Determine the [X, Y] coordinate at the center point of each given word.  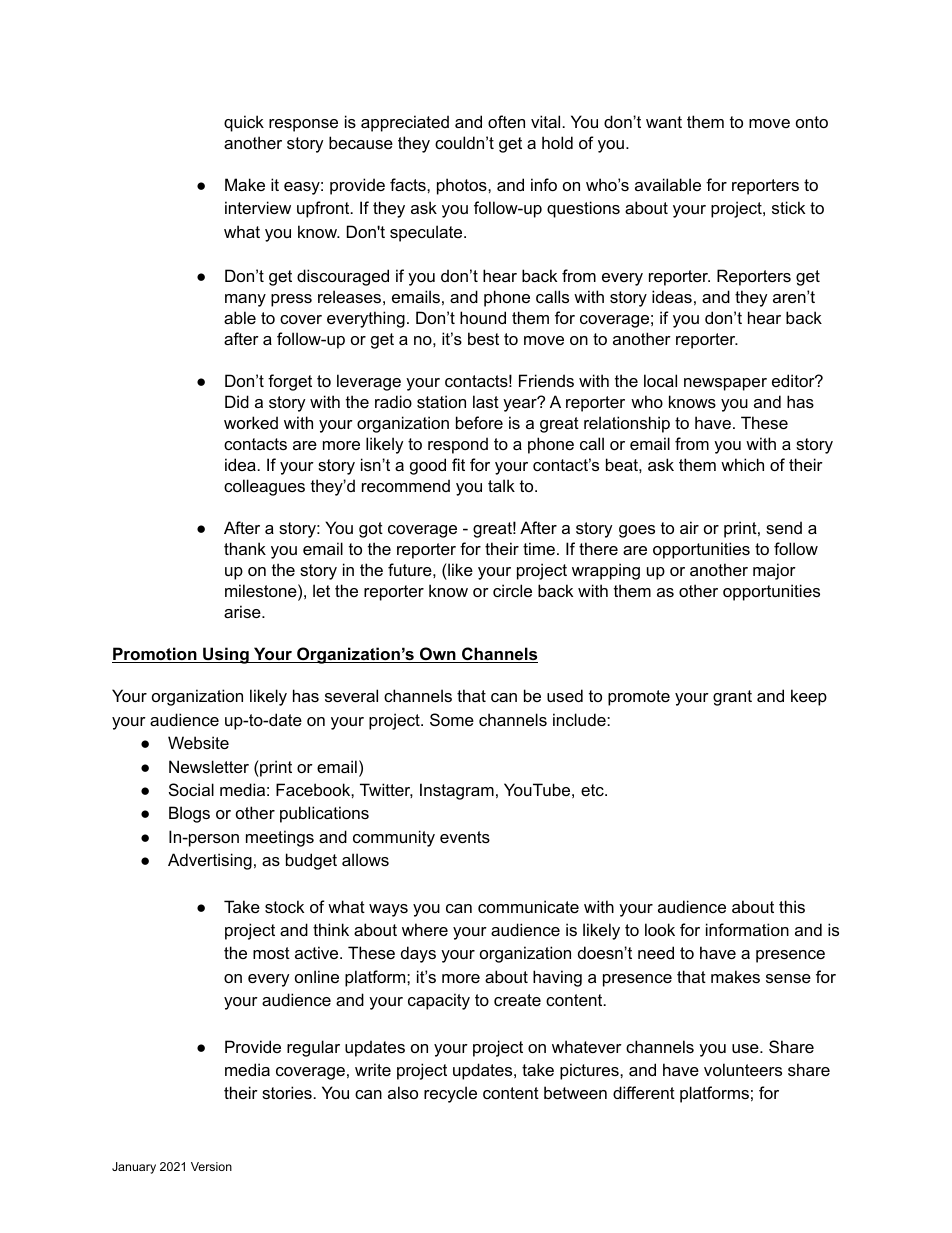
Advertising [210, 861]
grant [732, 698]
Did [237, 401]
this [792, 906]
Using [226, 655]
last [486, 401]
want [664, 122]
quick [244, 123]
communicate [528, 906]
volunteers [743, 1069]
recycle [450, 1094]
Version [211, 1166]
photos [463, 186]
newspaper [725, 384]
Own [438, 655]
